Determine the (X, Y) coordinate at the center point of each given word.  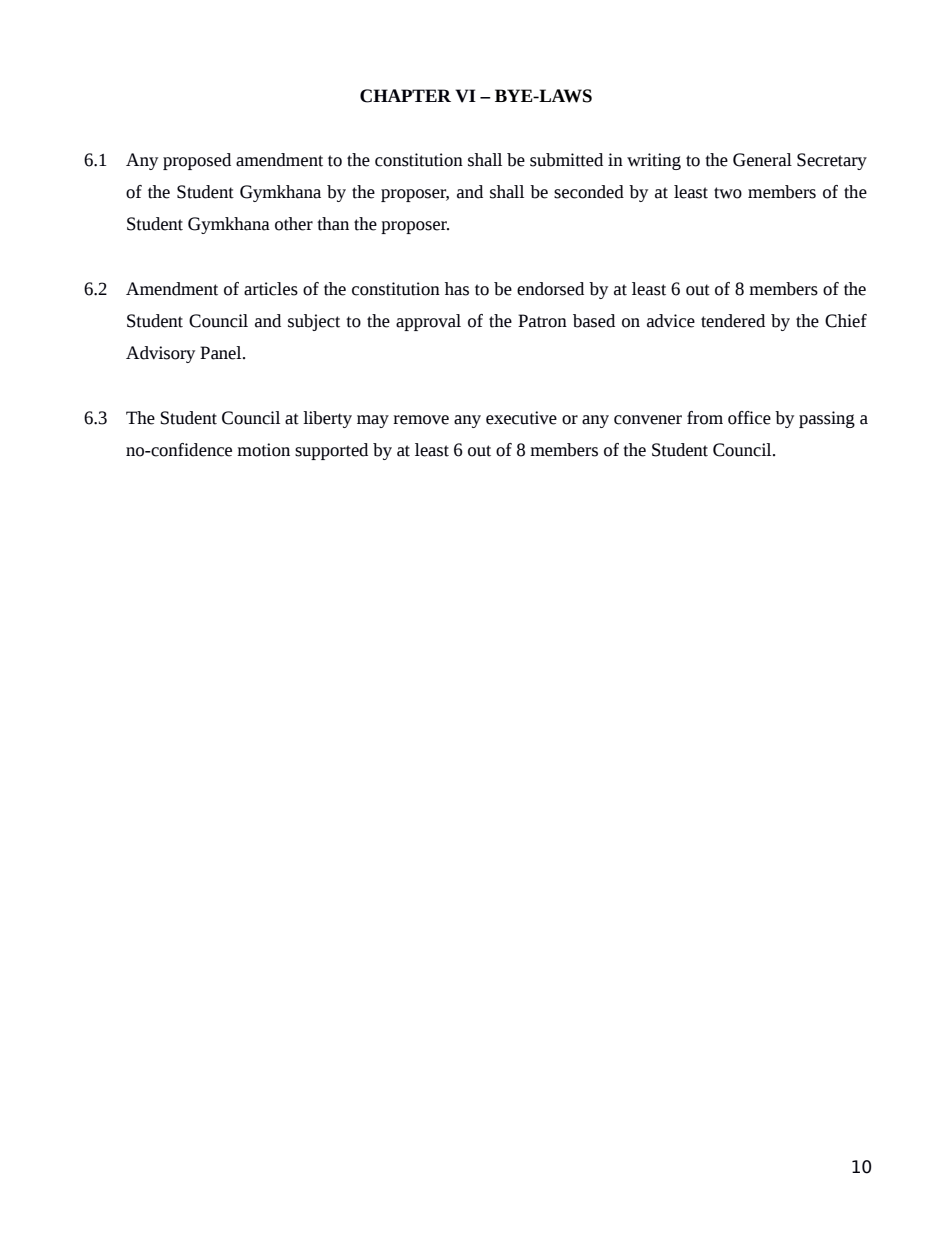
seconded (589, 192)
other (294, 224)
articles (271, 289)
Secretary (832, 161)
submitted (566, 160)
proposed (197, 161)
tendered (733, 321)
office (749, 418)
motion (263, 450)
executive (521, 418)
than (333, 224)
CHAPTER (405, 96)
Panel (222, 353)
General (762, 160)
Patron (542, 321)
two (728, 193)
